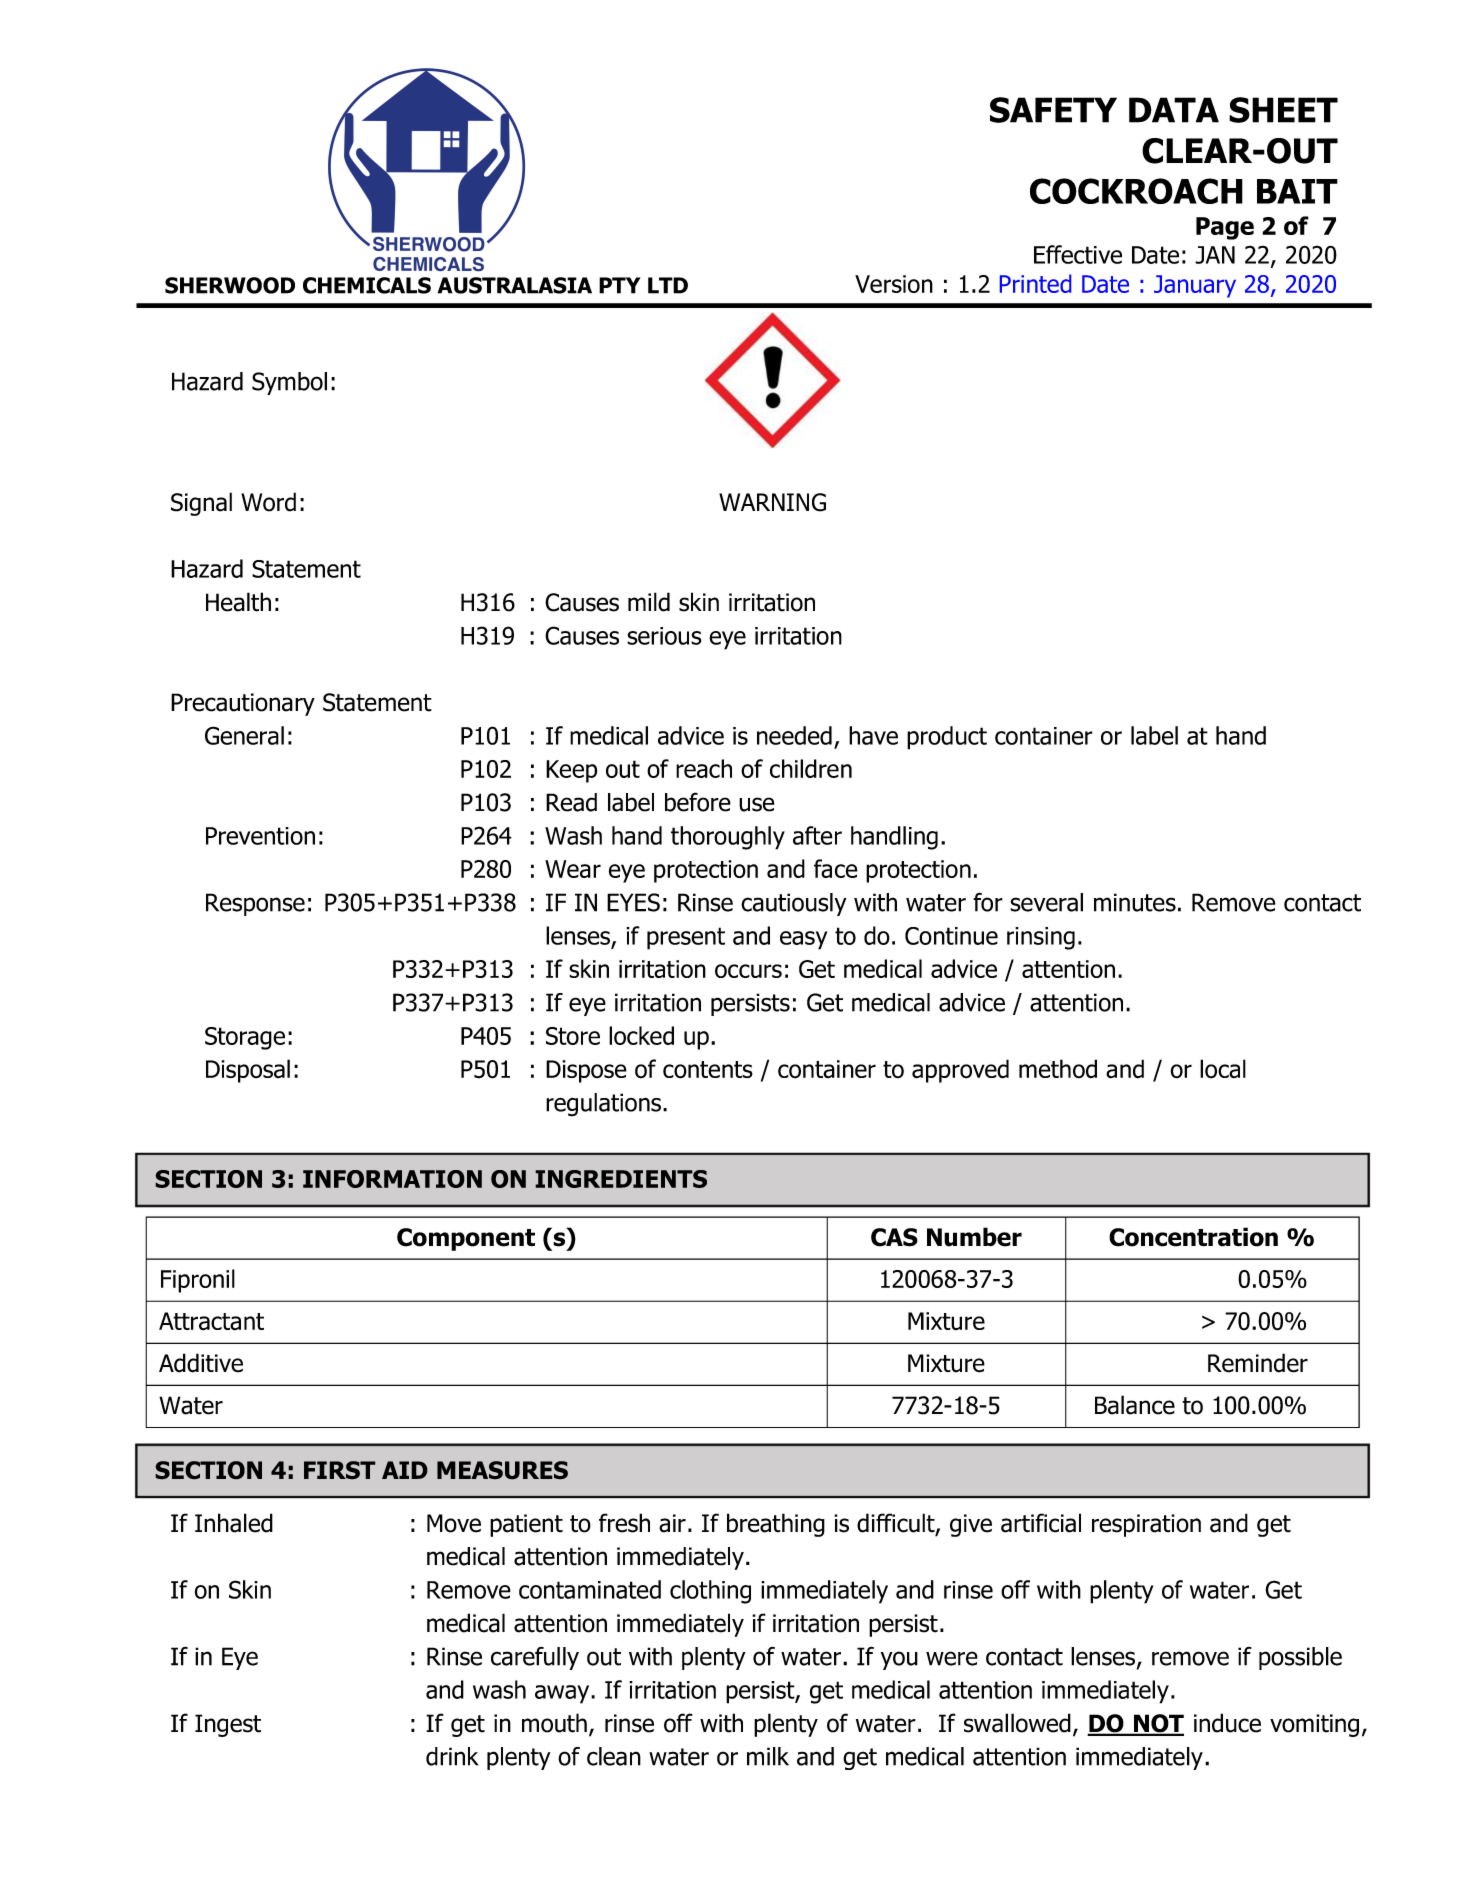 The height and width of the image is (1903, 1471). Describe the element at coordinates (211, 1321) in the image. I see `Attractant` at that location.
